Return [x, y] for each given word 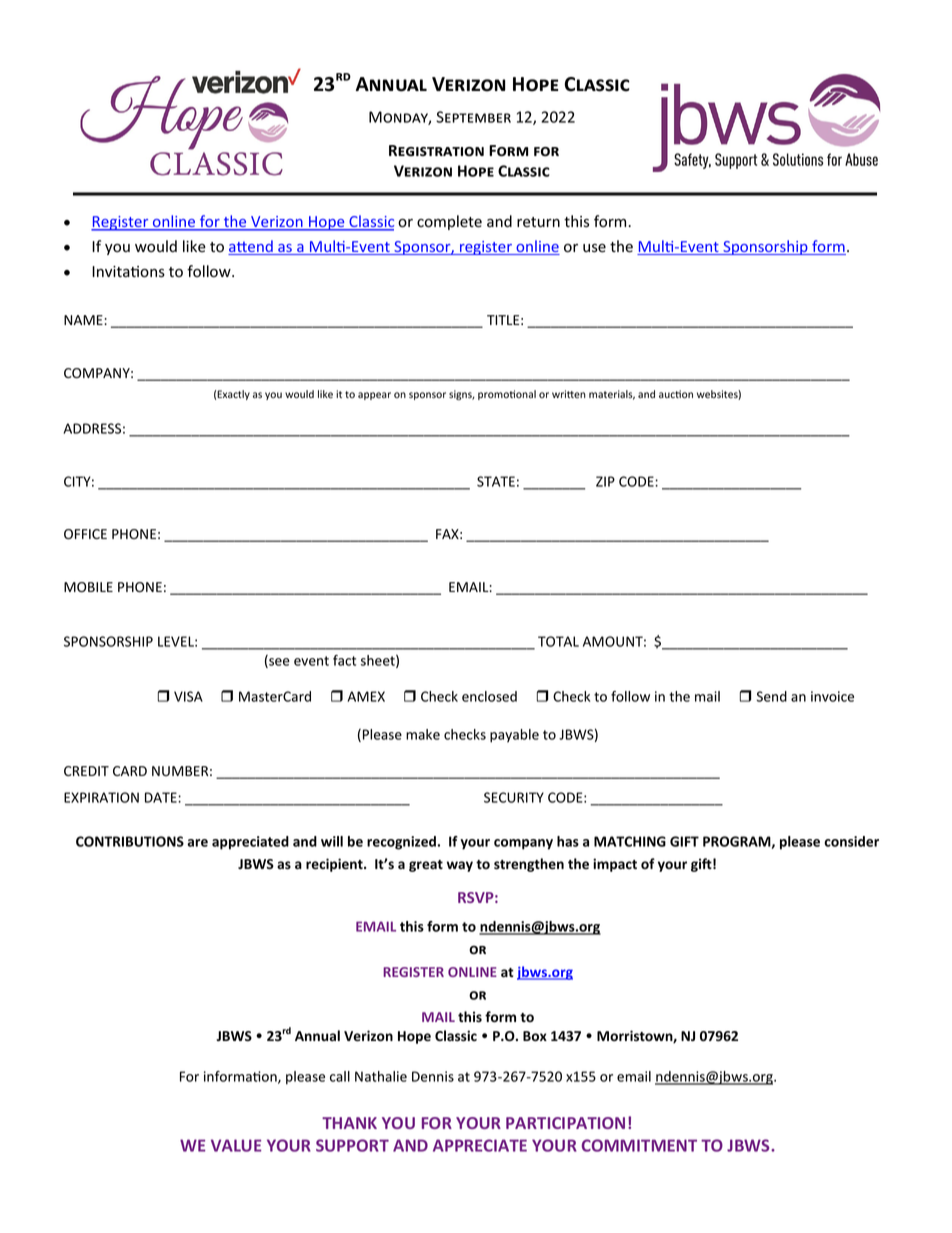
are [197, 843]
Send [771, 696]
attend [251, 247]
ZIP [605, 481]
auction [676, 394]
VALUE [236, 1145]
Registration [436, 150]
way [460, 866]
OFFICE [85, 534]
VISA [188, 696]
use [594, 248]
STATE [496, 481]
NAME [84, 320]
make [423, 734]
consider [851, 841]
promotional [507, 395]
